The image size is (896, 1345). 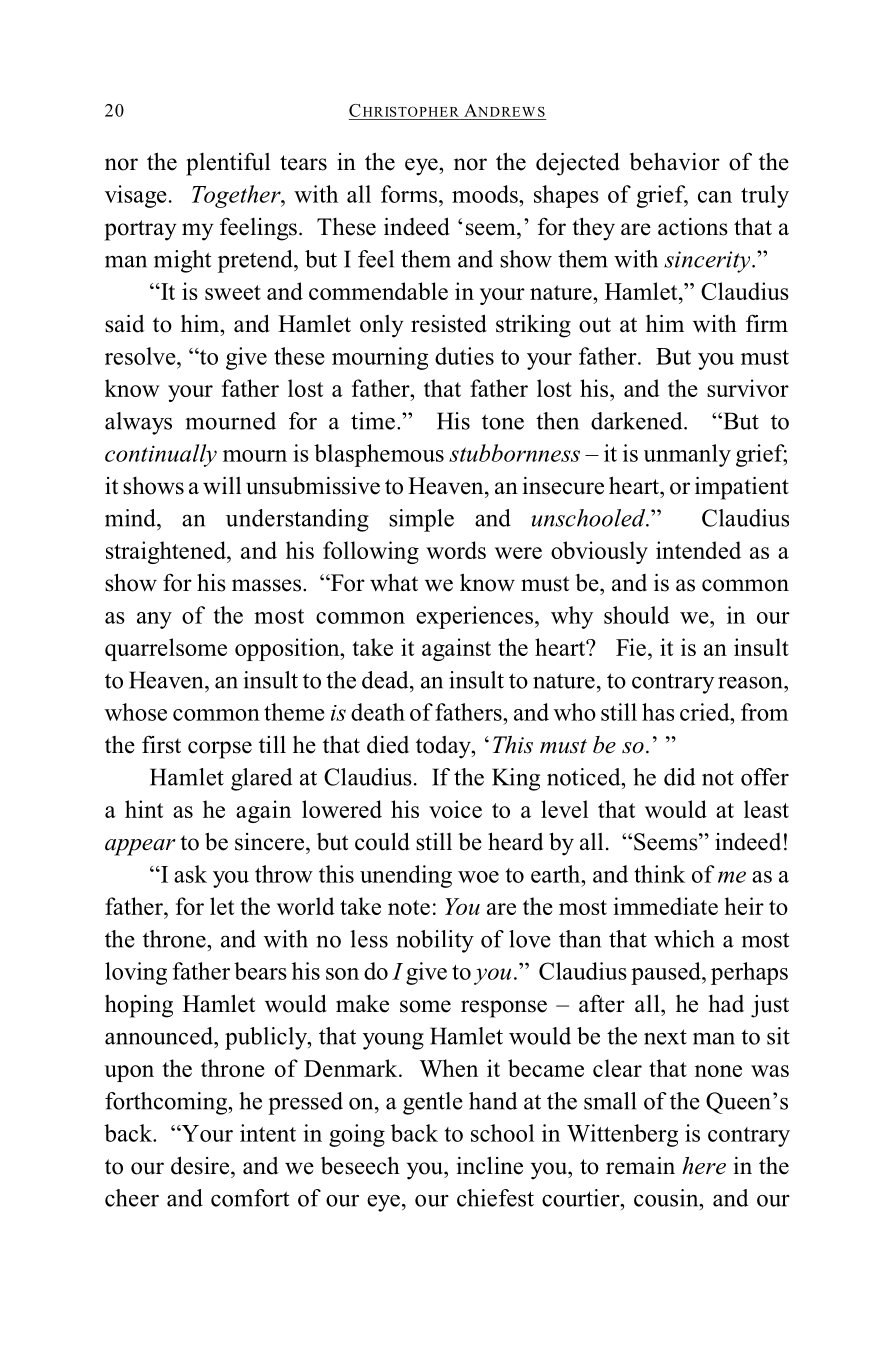 What do you see at coordinates (190, 874) in the document?
I see `ask` at bounding box center [190, 874].
